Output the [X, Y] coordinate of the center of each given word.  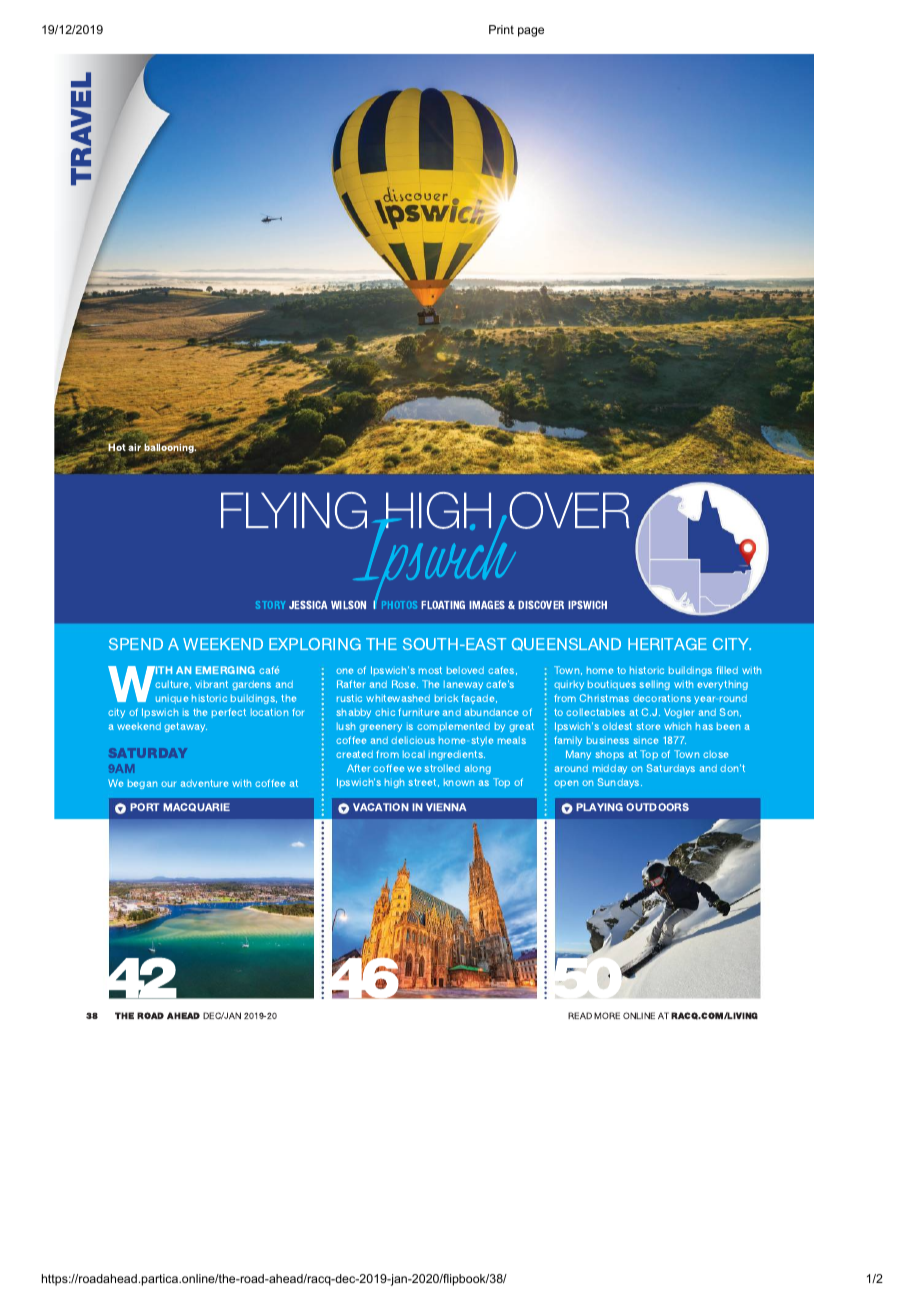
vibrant [211, 684]
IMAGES [487, 604]
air [135, 446]
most [430, 670]
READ [580, 1015]
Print [501, 29]
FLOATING [443, 604]
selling [654, 685]
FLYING [294, 510]
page [531, 32]
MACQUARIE [196, 807]
